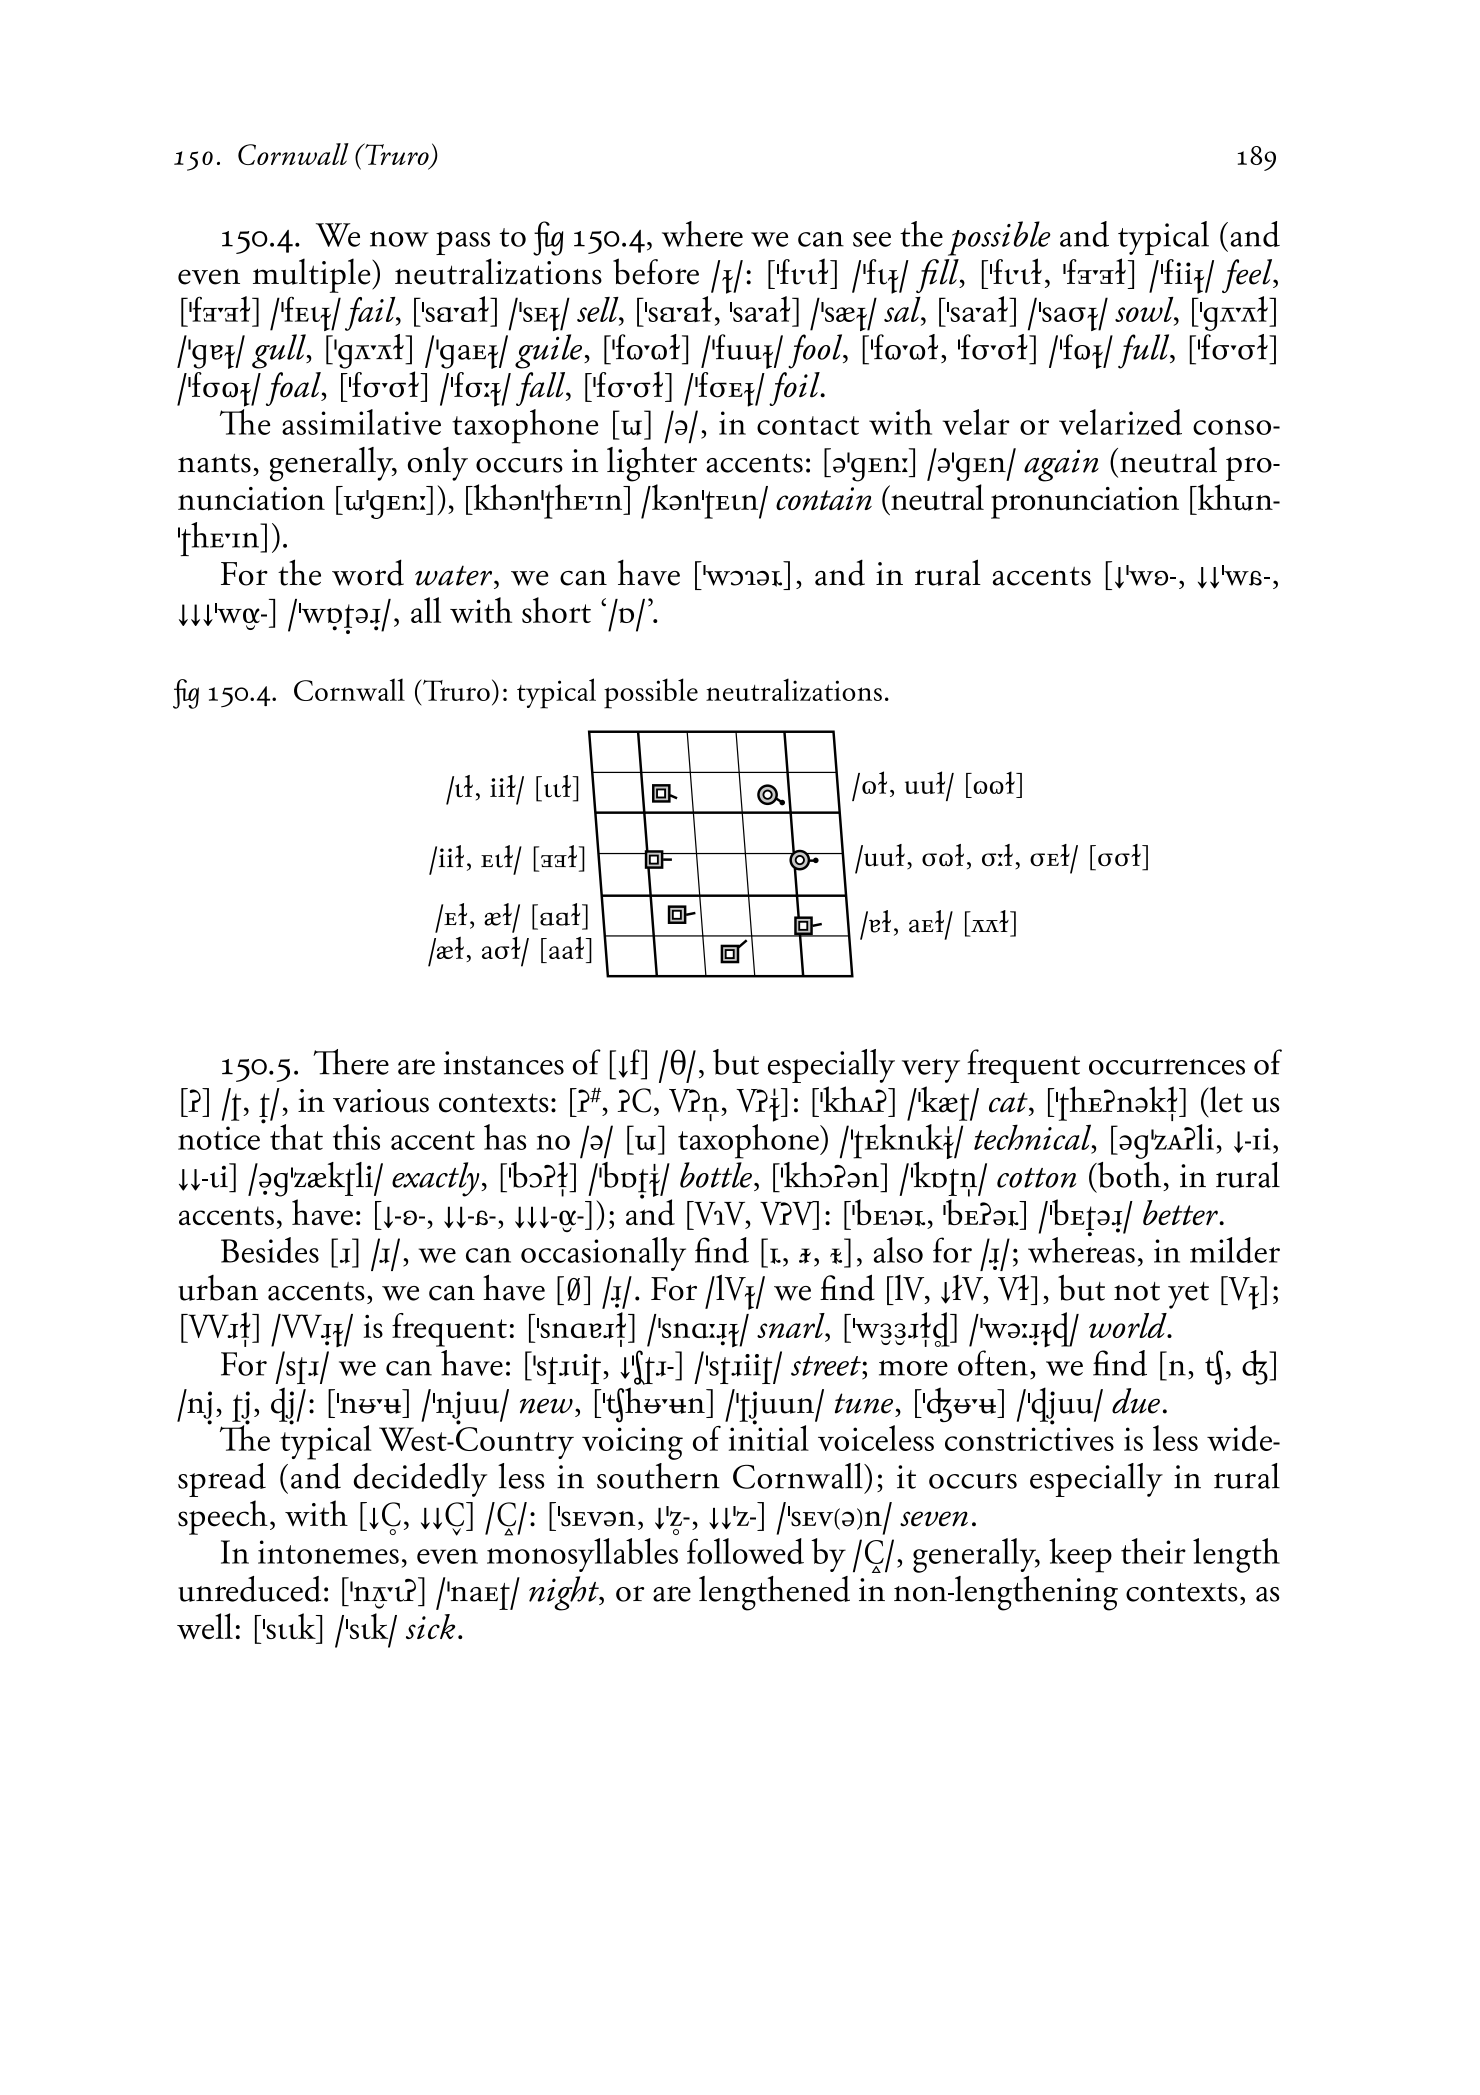  Describe the element at coordinates (717, 1175) in the screenshot. I see `bottle` at that location.
